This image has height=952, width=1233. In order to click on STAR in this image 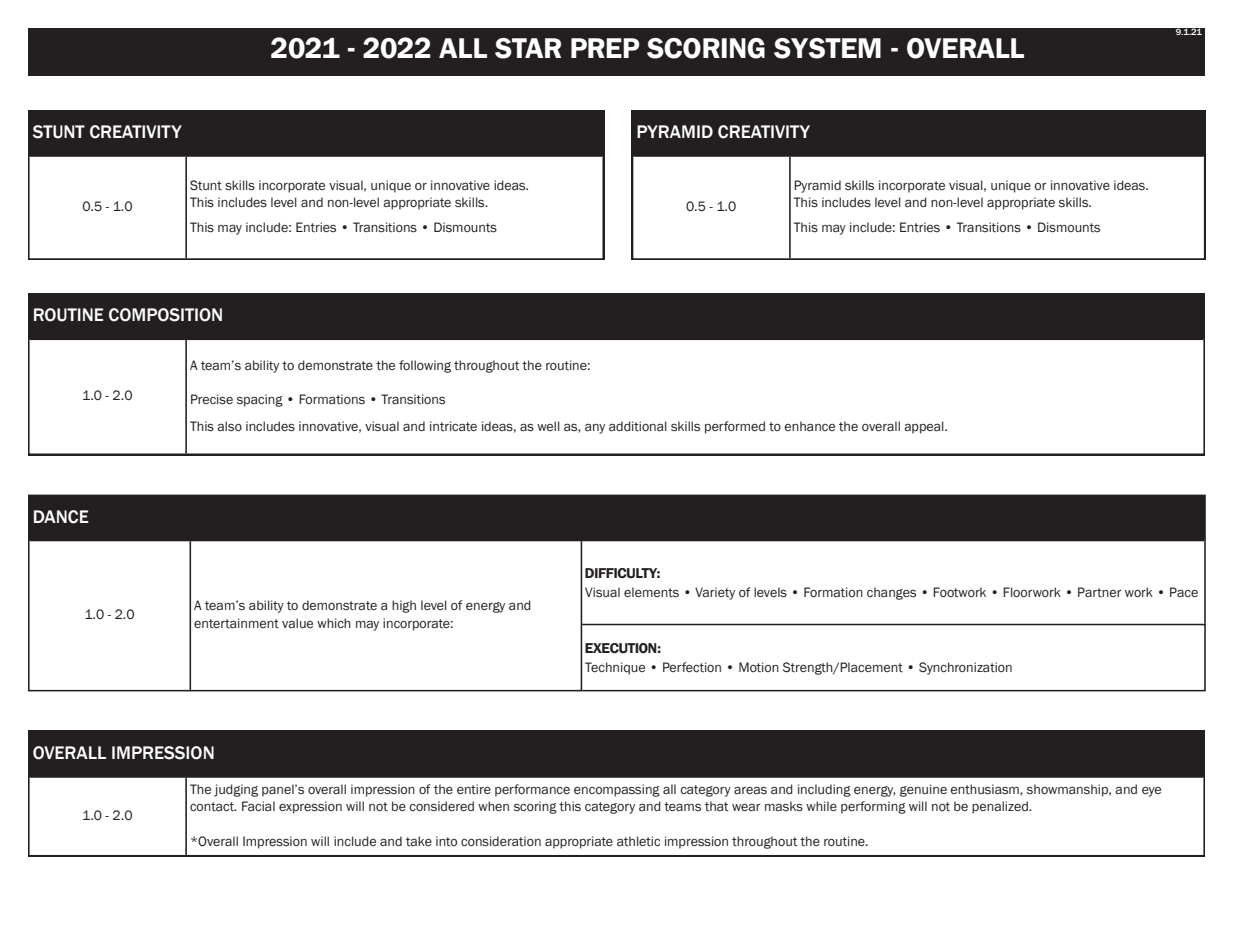, I will do `click(528, 48)`.
